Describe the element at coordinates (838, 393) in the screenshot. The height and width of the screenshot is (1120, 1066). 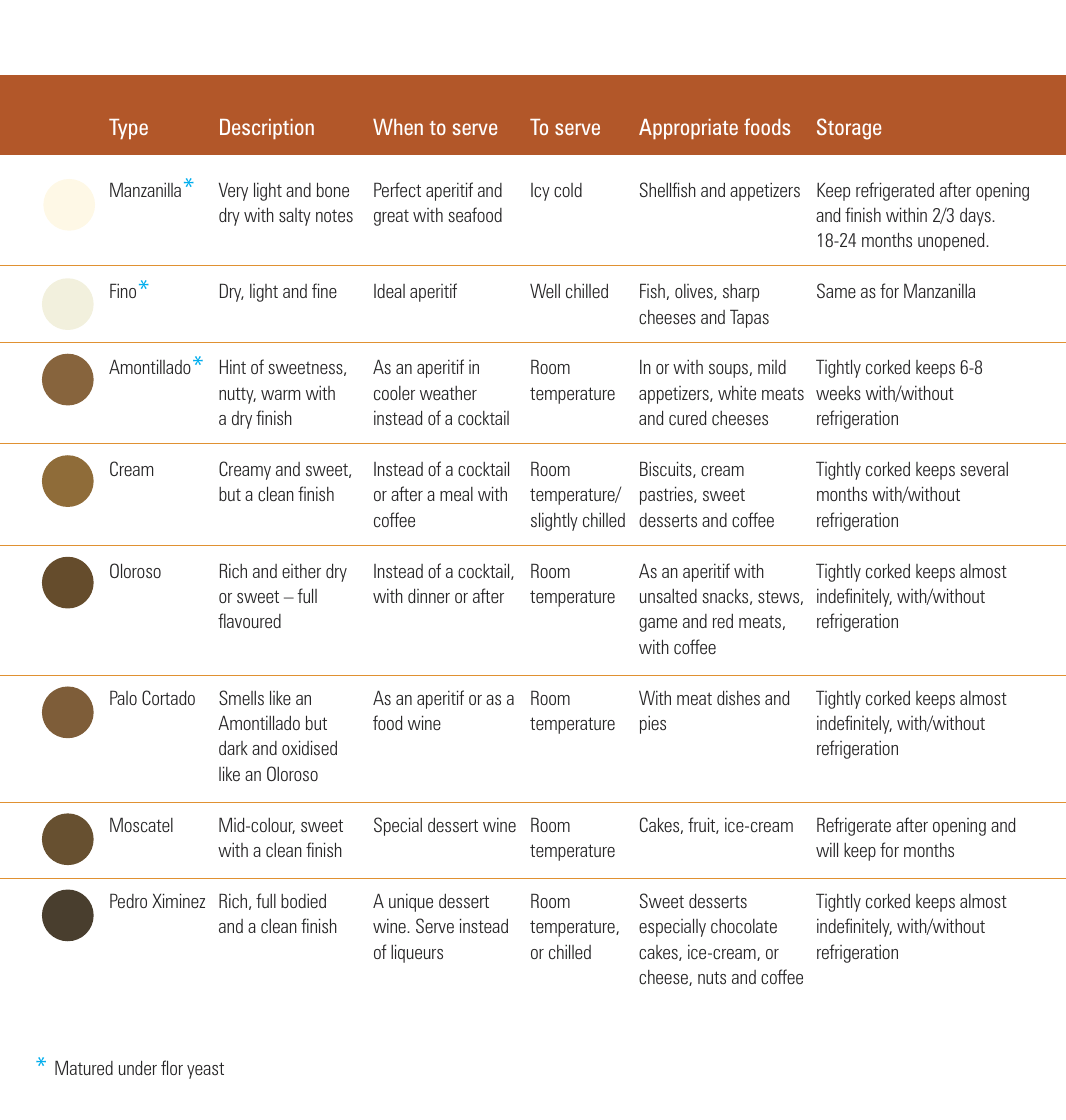
I see `weeks` at that location.
